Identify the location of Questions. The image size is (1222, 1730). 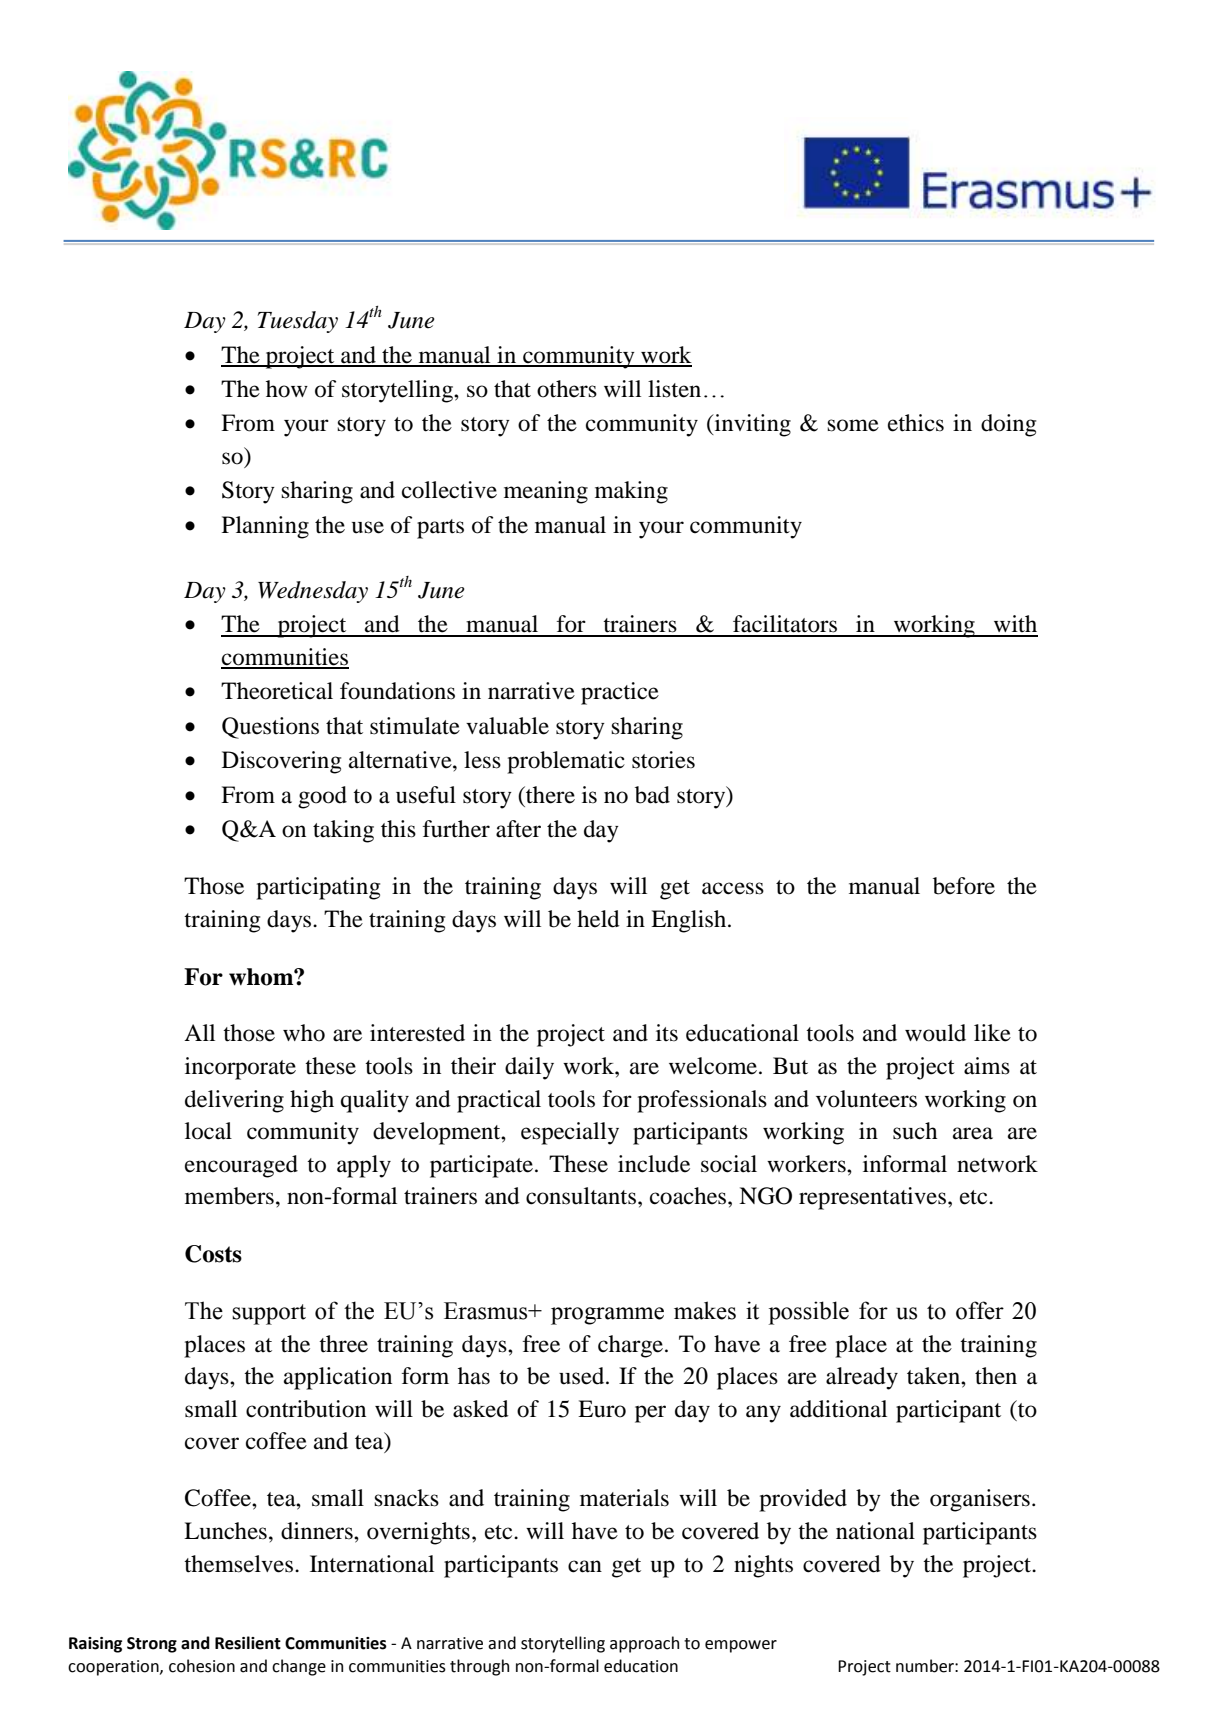
(270, 728).
